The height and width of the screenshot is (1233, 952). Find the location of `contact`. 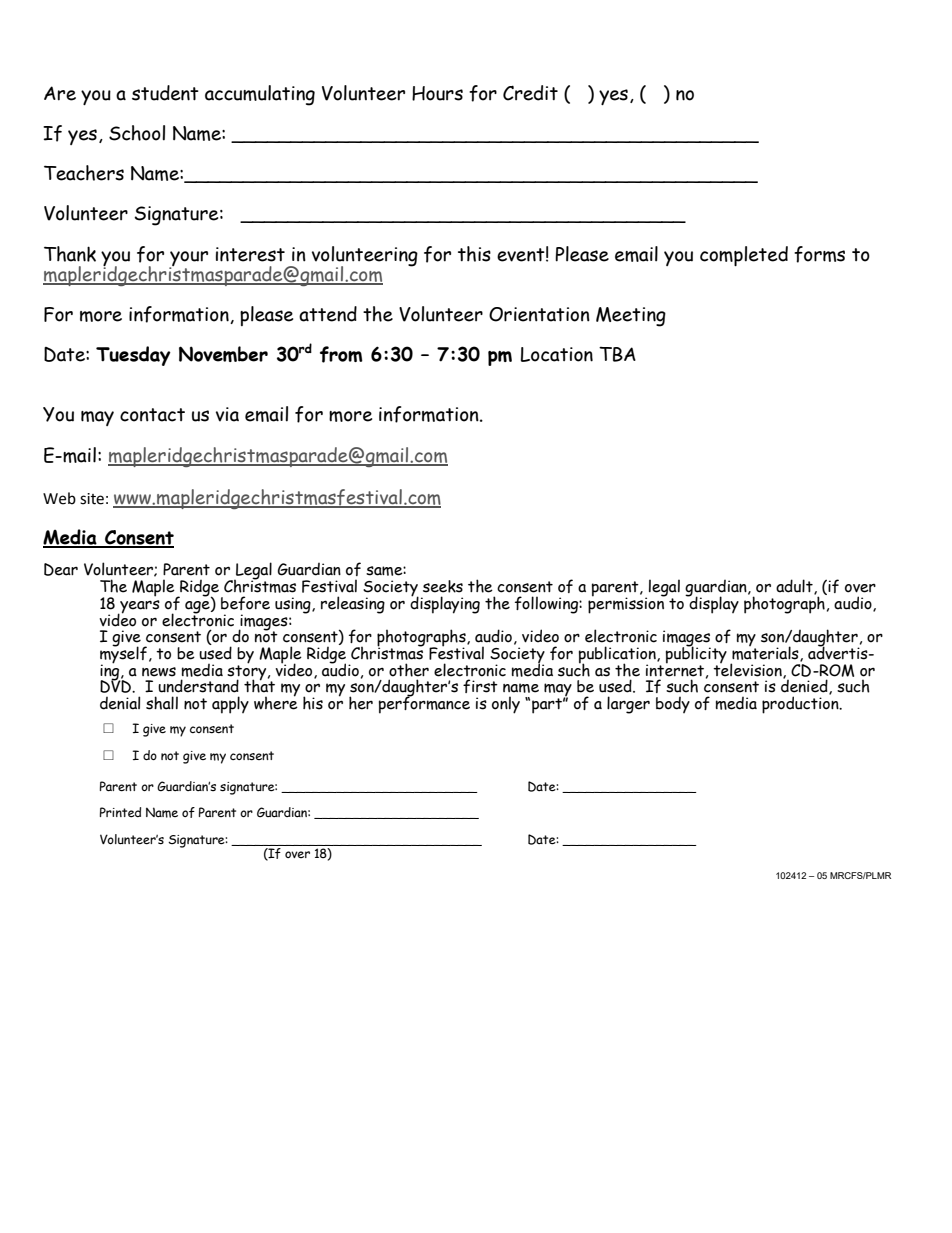

contact is located at coordinates (152, 415).
